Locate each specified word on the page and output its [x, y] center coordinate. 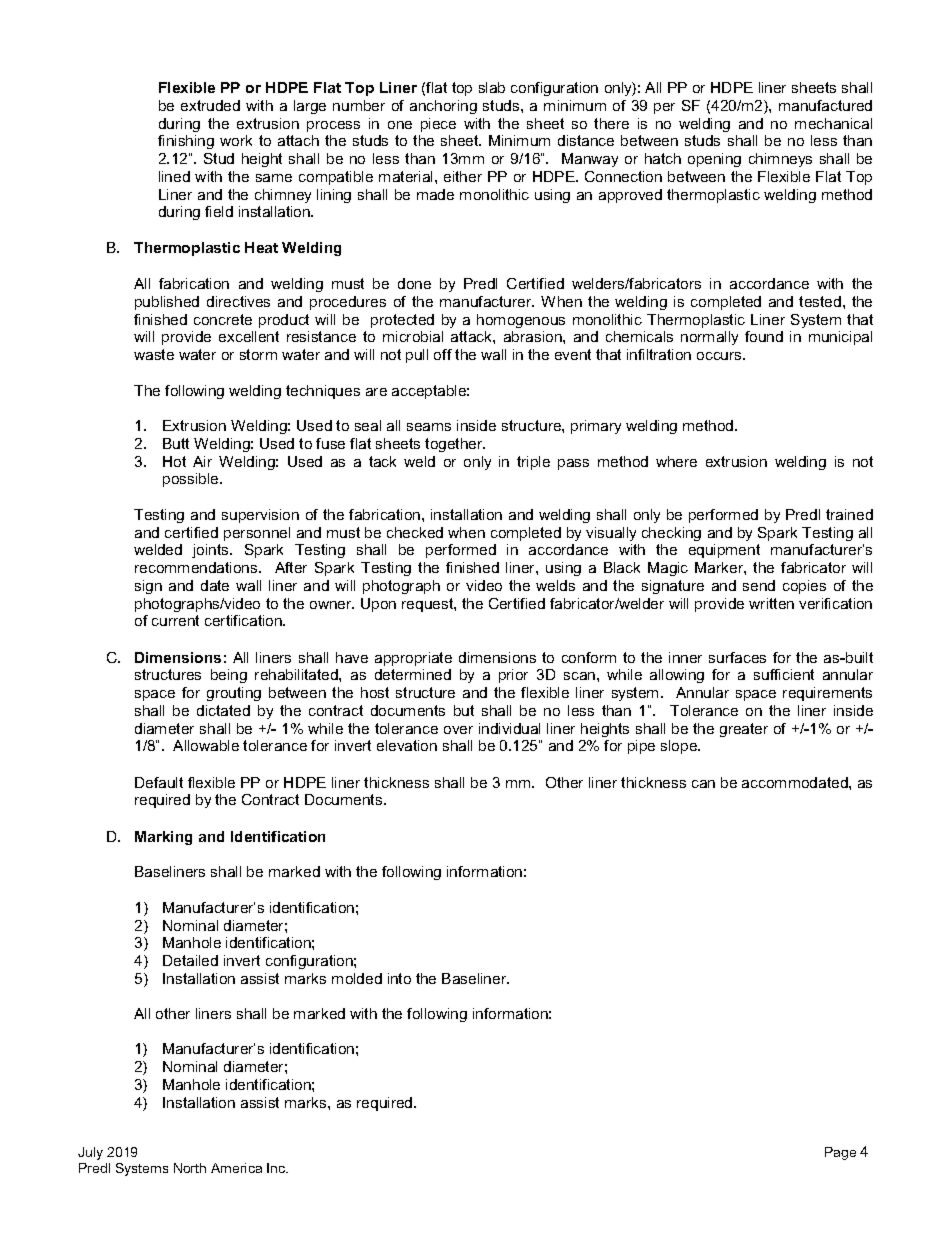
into [399, 978]
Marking [163, 838]
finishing [186, 142]
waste [154, 354]
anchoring [443, 107]
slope [680, 747]
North [190, 1168]
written [771, 603]
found [764, 336]
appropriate [413, 659]
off [443, 354]
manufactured [825, 105]
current [175, 620]
